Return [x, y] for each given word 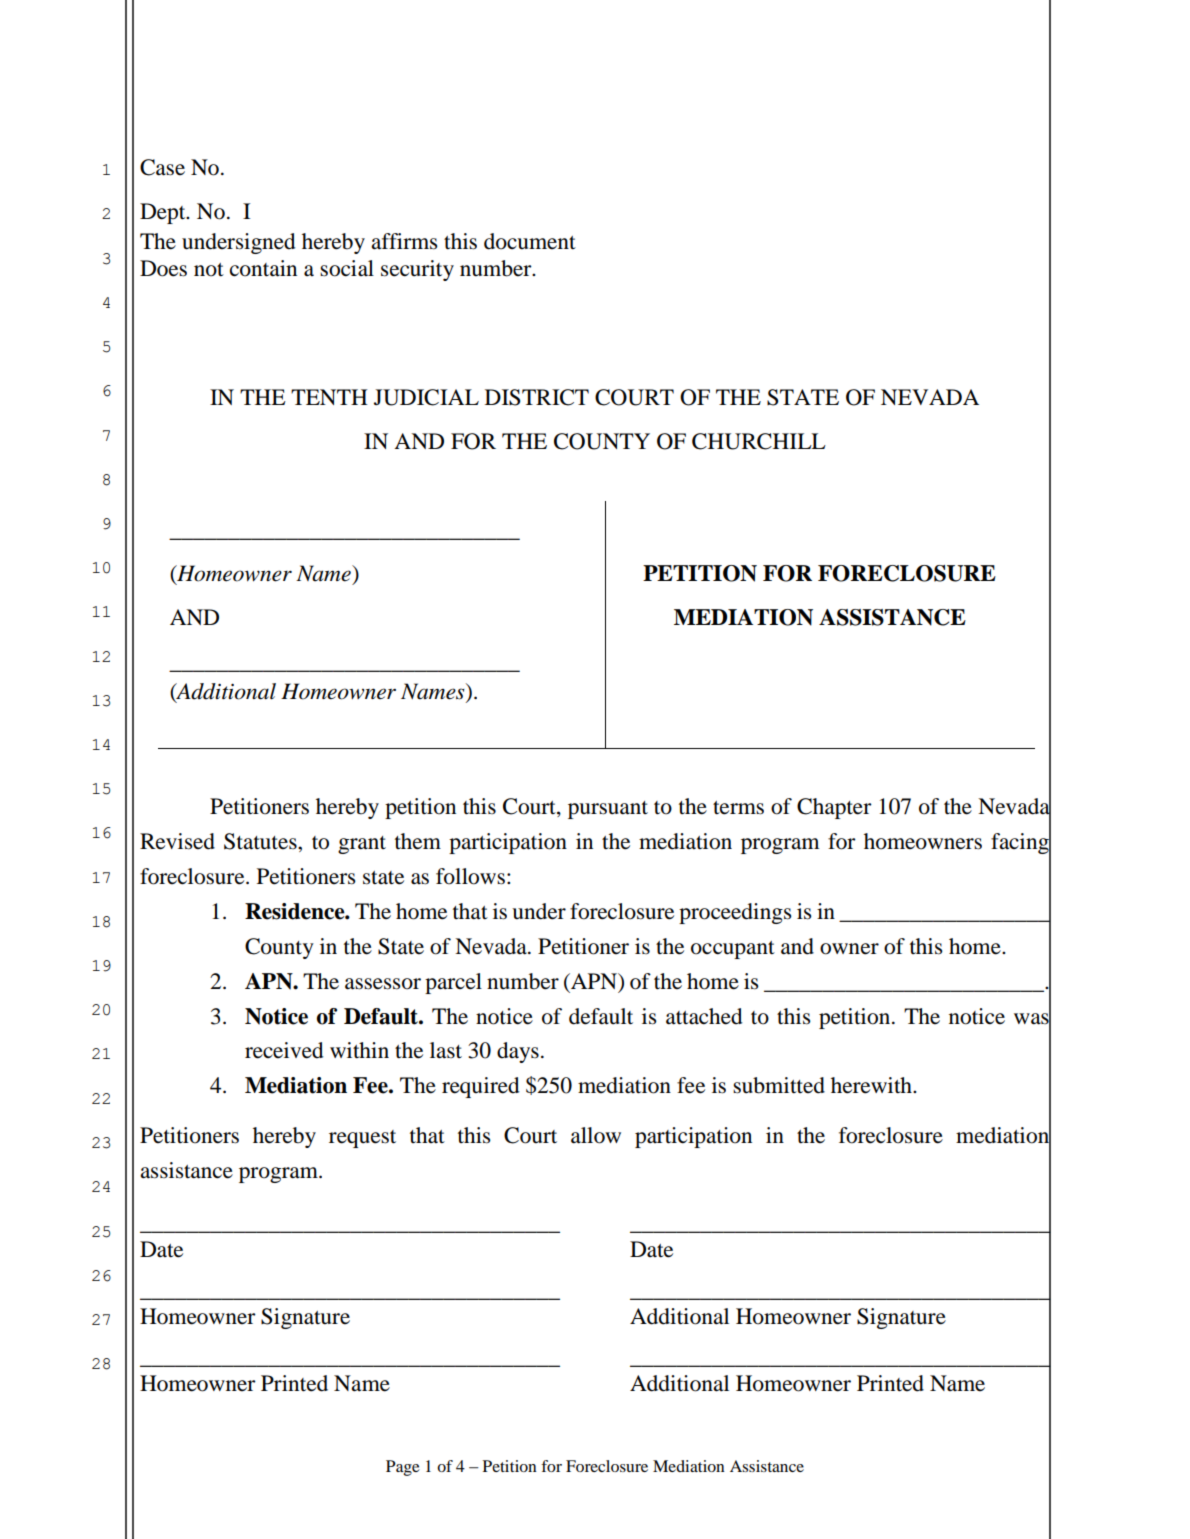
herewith [872, 1085]
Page [403, 1468]
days [518, 1052]
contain [263, 268]
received [284, 1050]
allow [596, 1135]
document [530, 241]
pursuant [608, 810]
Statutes [261, 841]
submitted [779, 1085]
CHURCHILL [759, 441]
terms [738, 808]
